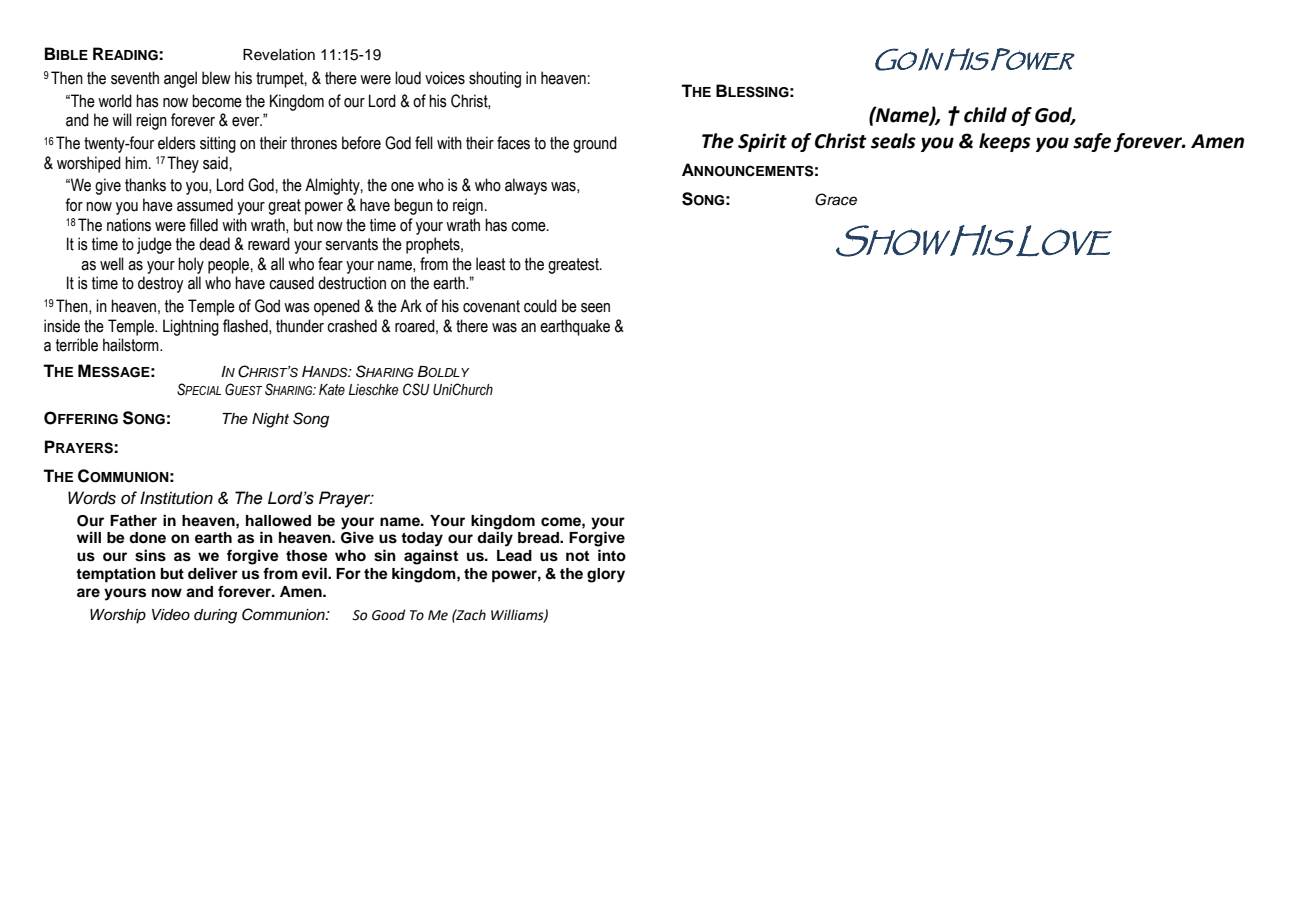 The height and width of the page is (924, 1308). I want to click on Video, so click(171, 614).
